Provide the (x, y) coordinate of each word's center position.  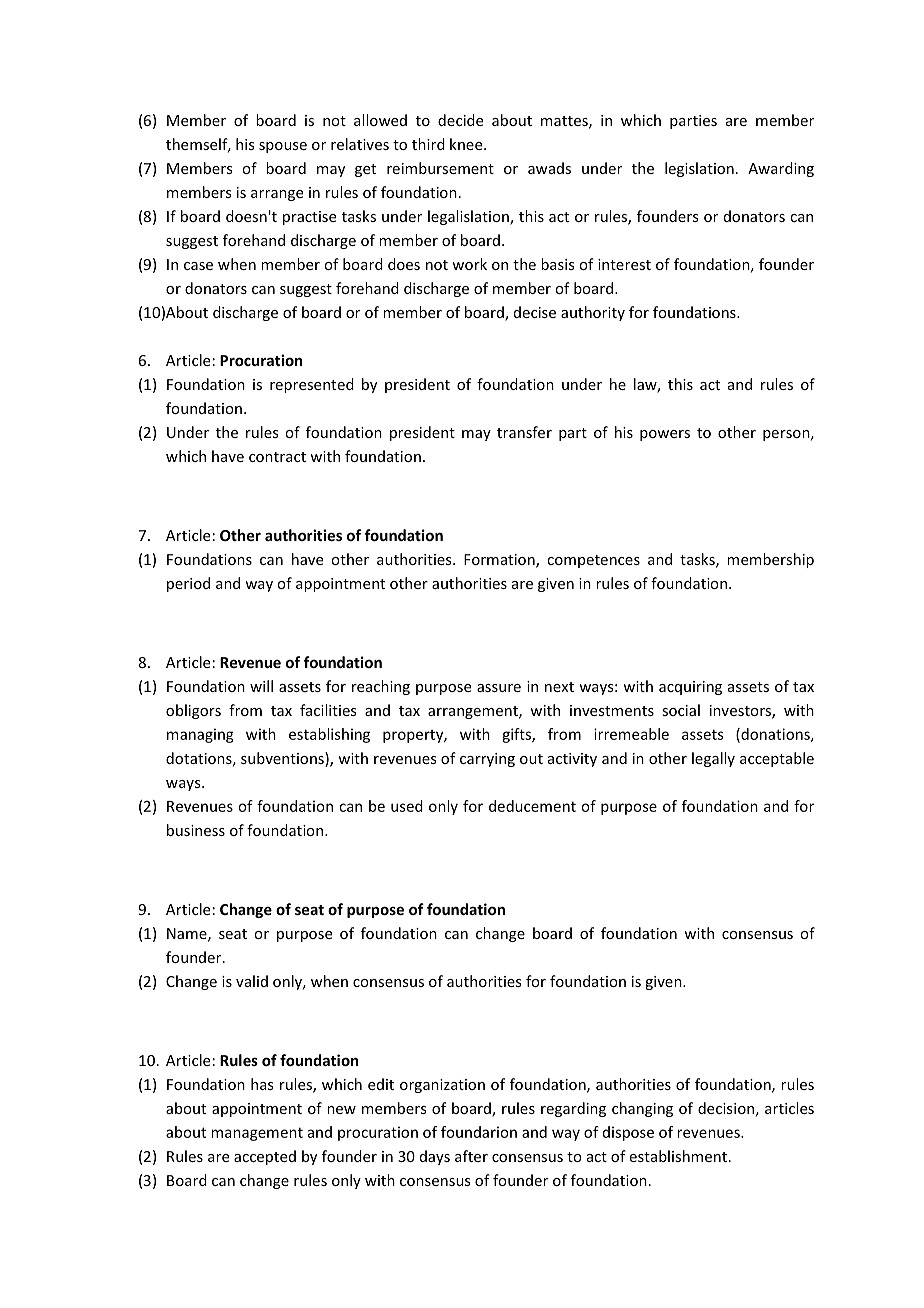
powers (665, 435)
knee (467, 144)
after (471, 1156)
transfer (524, 432)
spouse (283, 147)
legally (713, 759)
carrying (487, 760)
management (257, 1134)
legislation (699, 169)
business (196, 830)
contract (277, 457)
